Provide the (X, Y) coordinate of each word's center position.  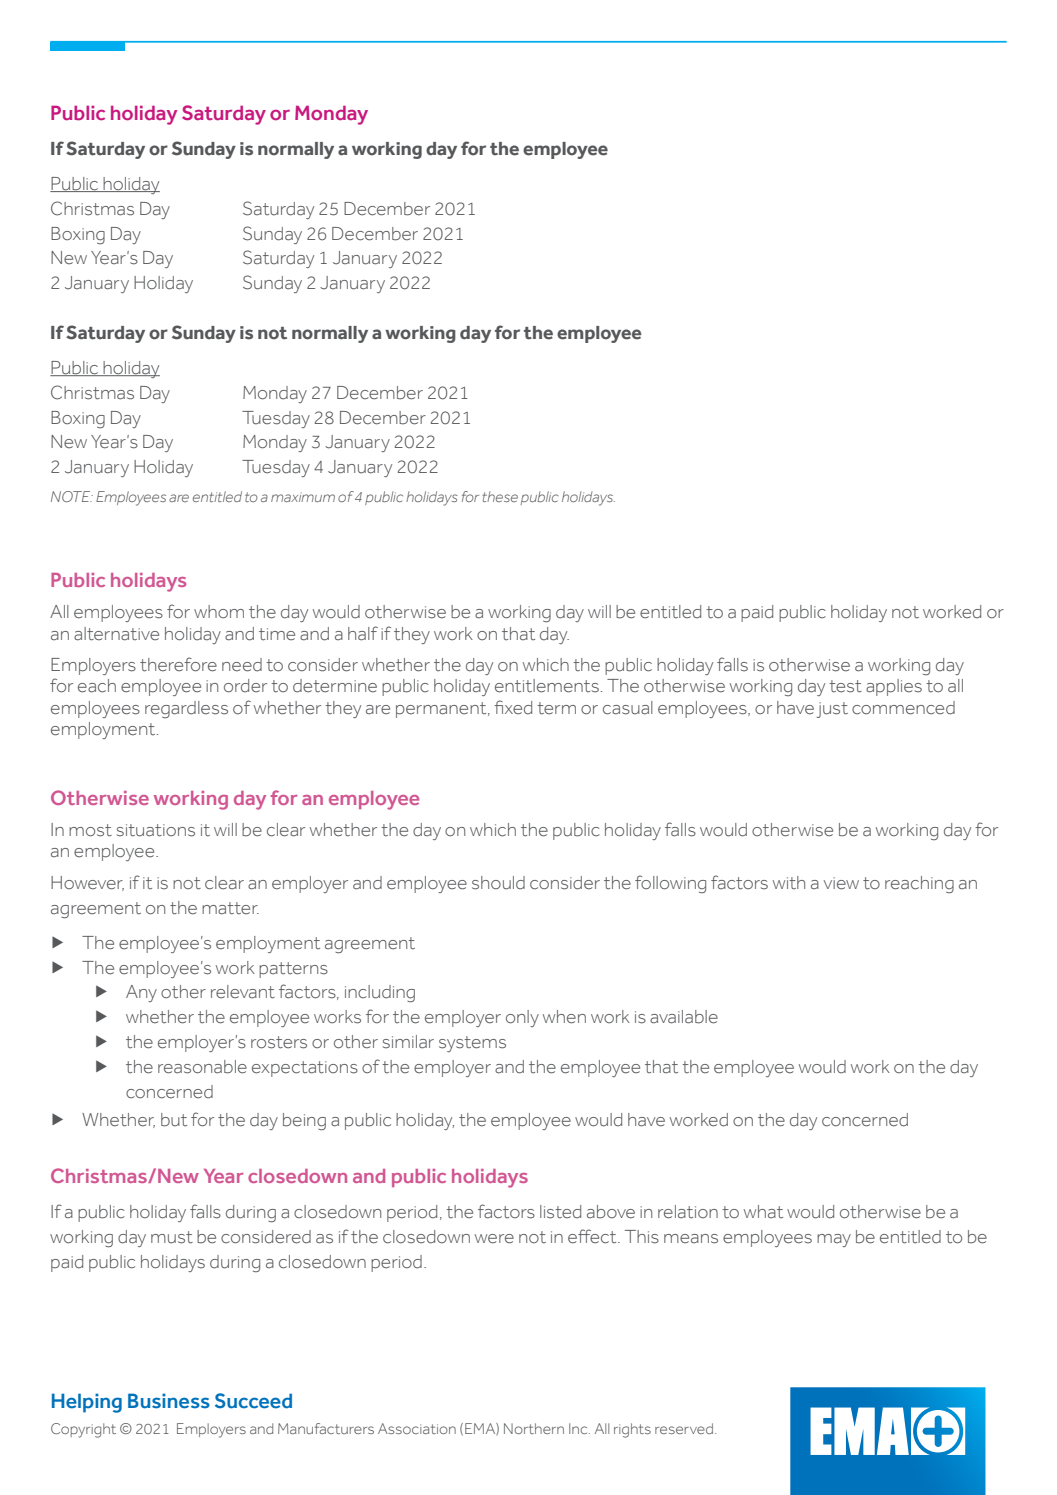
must (172, 1237)
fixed (513, 707)
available (684, 1017)
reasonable (202, 1067)
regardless (186, 709)
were (494, 1239)
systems (472, 1044)
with (789, 883)
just (832, 710)
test (845, 686)
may (834, 1240)
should (498, 883)
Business (169, 1401)
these (500, 496)
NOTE (72, 496)
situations (156, 830)
